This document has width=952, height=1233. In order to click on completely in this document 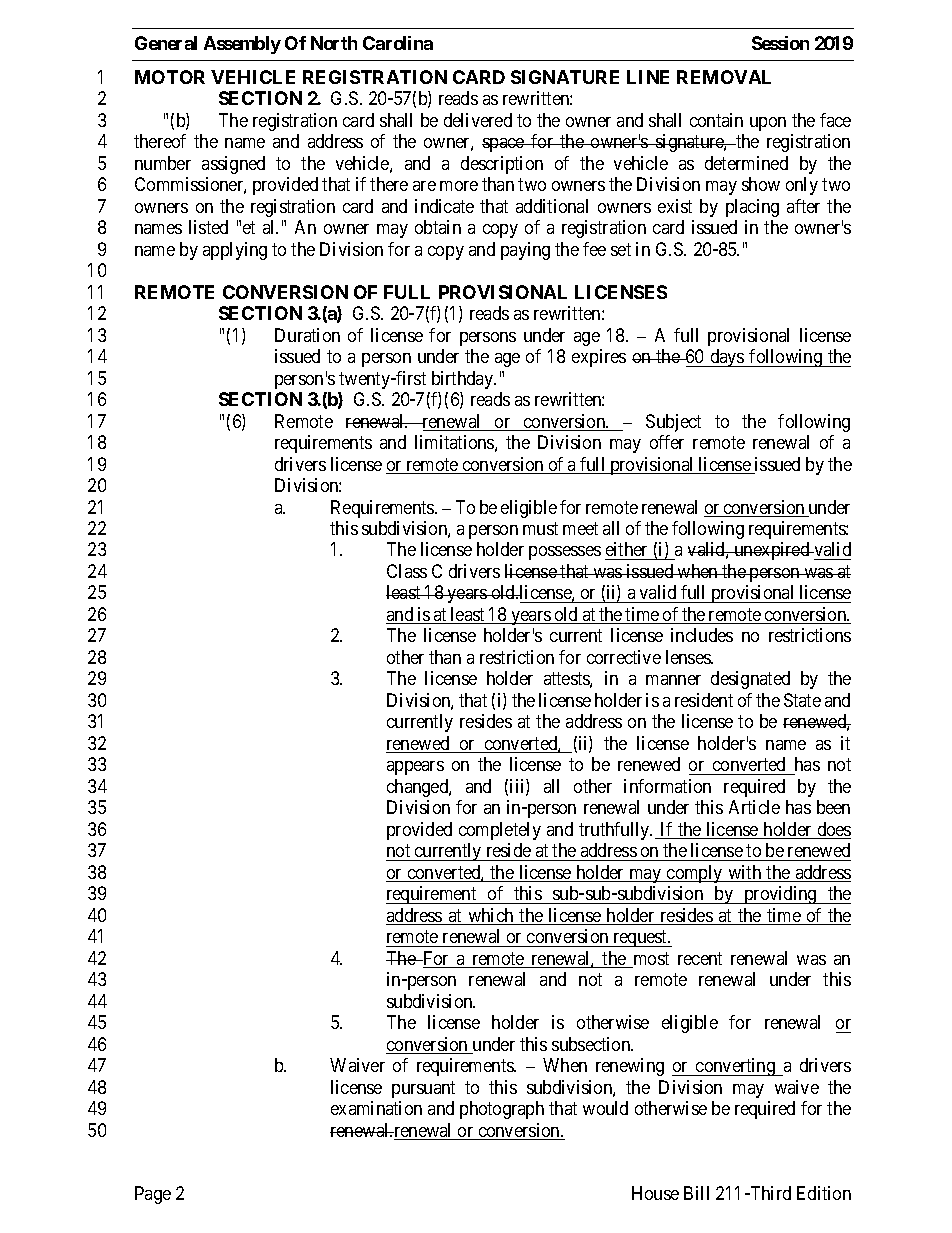, I will do `click(500, 831)`.
